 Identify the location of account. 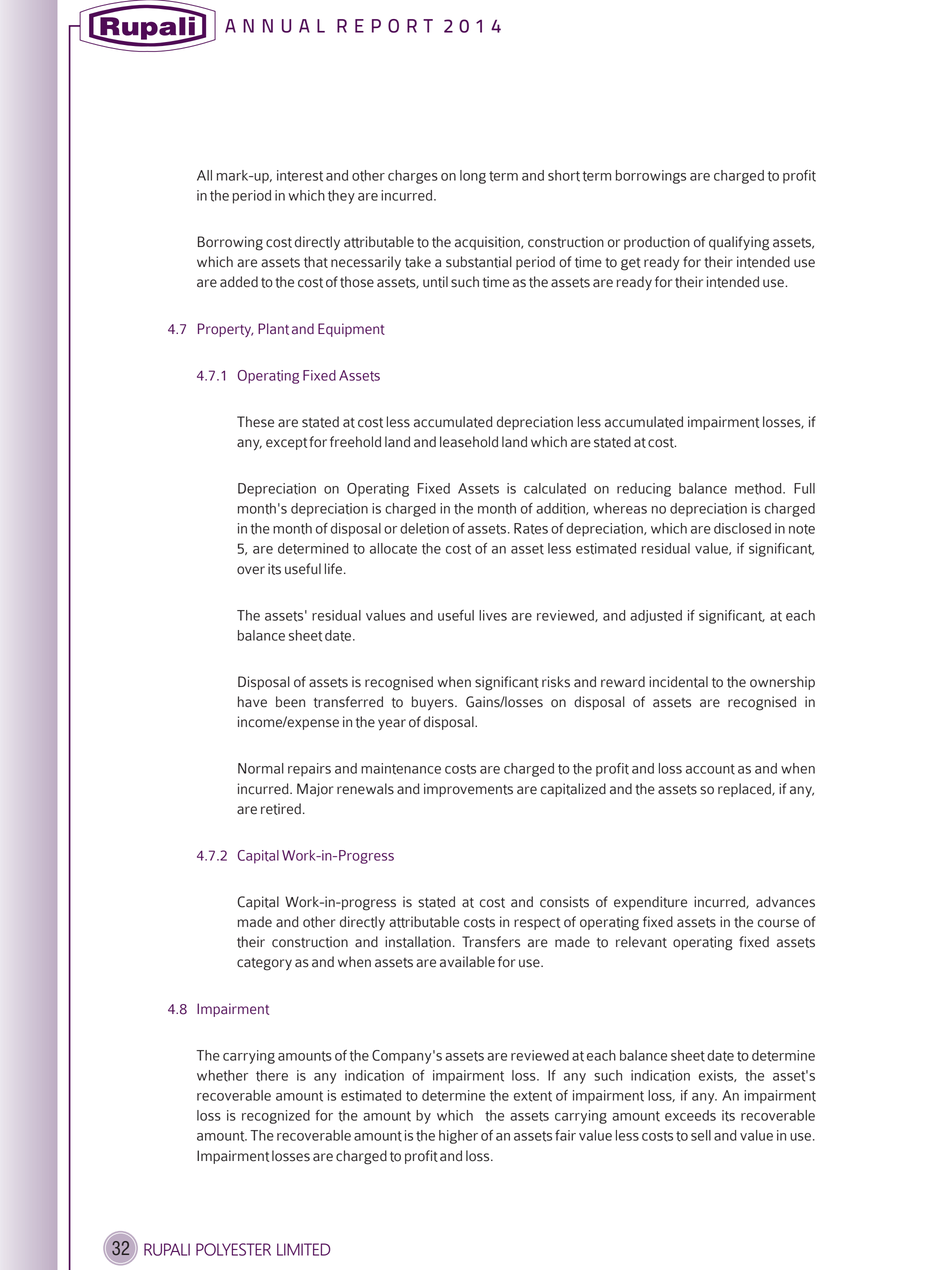
(710, 769).
